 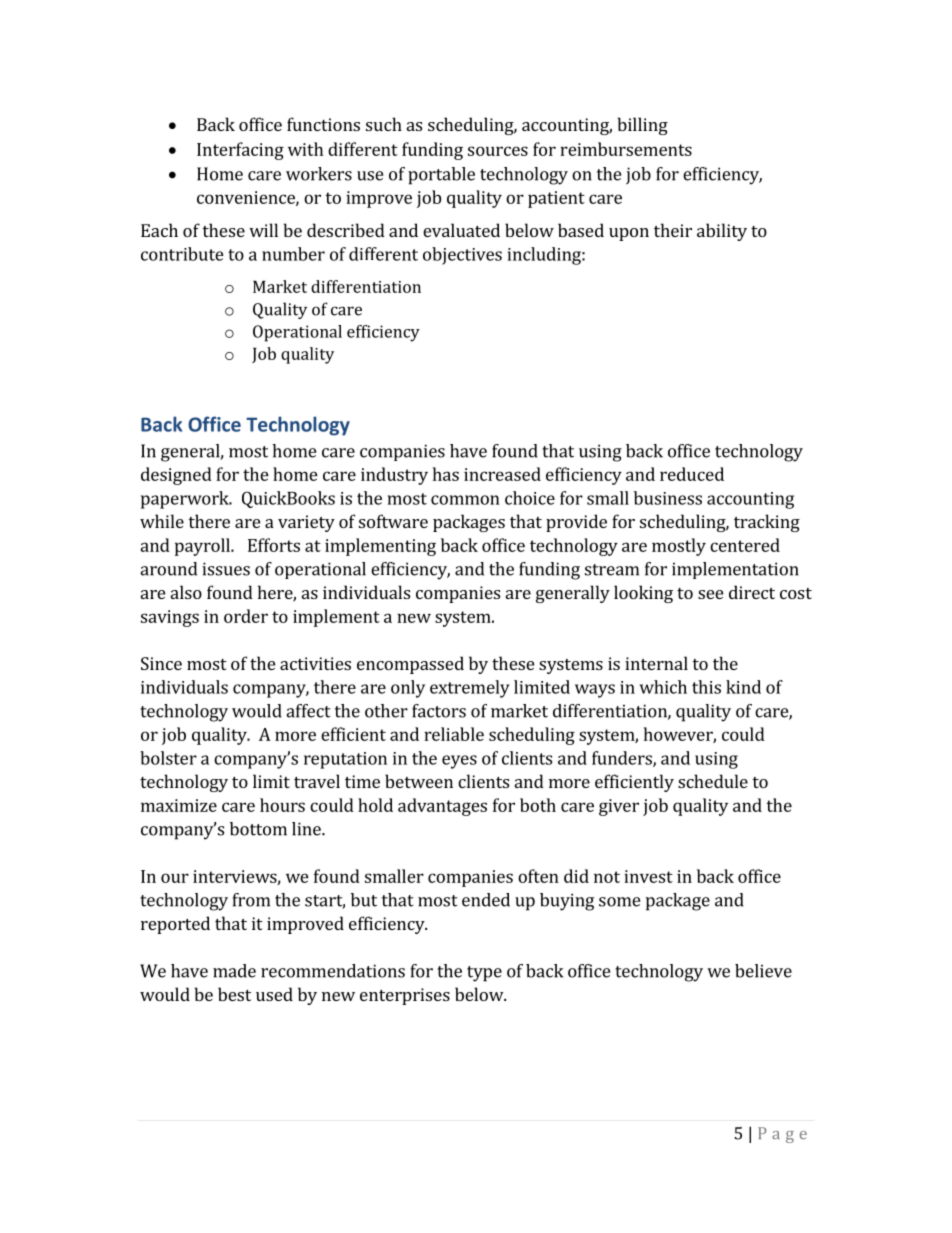 What do you see at coordinates (226, 569) in the screenshot?
I see `issues` at bounding box center [226, 569].
